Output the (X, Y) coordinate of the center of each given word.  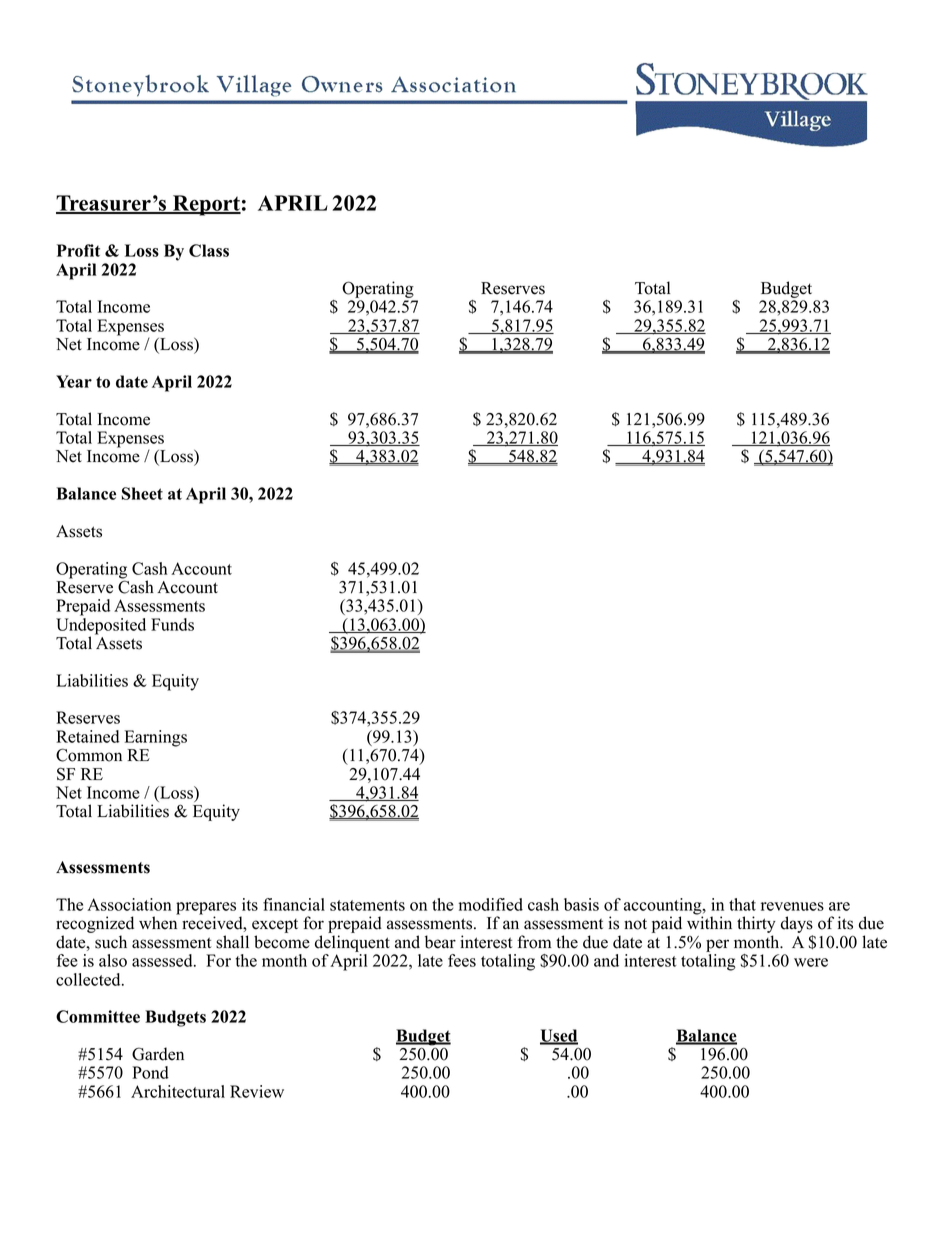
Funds (172, 624)
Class (209, 250)
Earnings (156, 738)
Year (74, 381)
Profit (78, 250)
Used (559, 1036)
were (811, 962)
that (742, 904)
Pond (150, 1072)
